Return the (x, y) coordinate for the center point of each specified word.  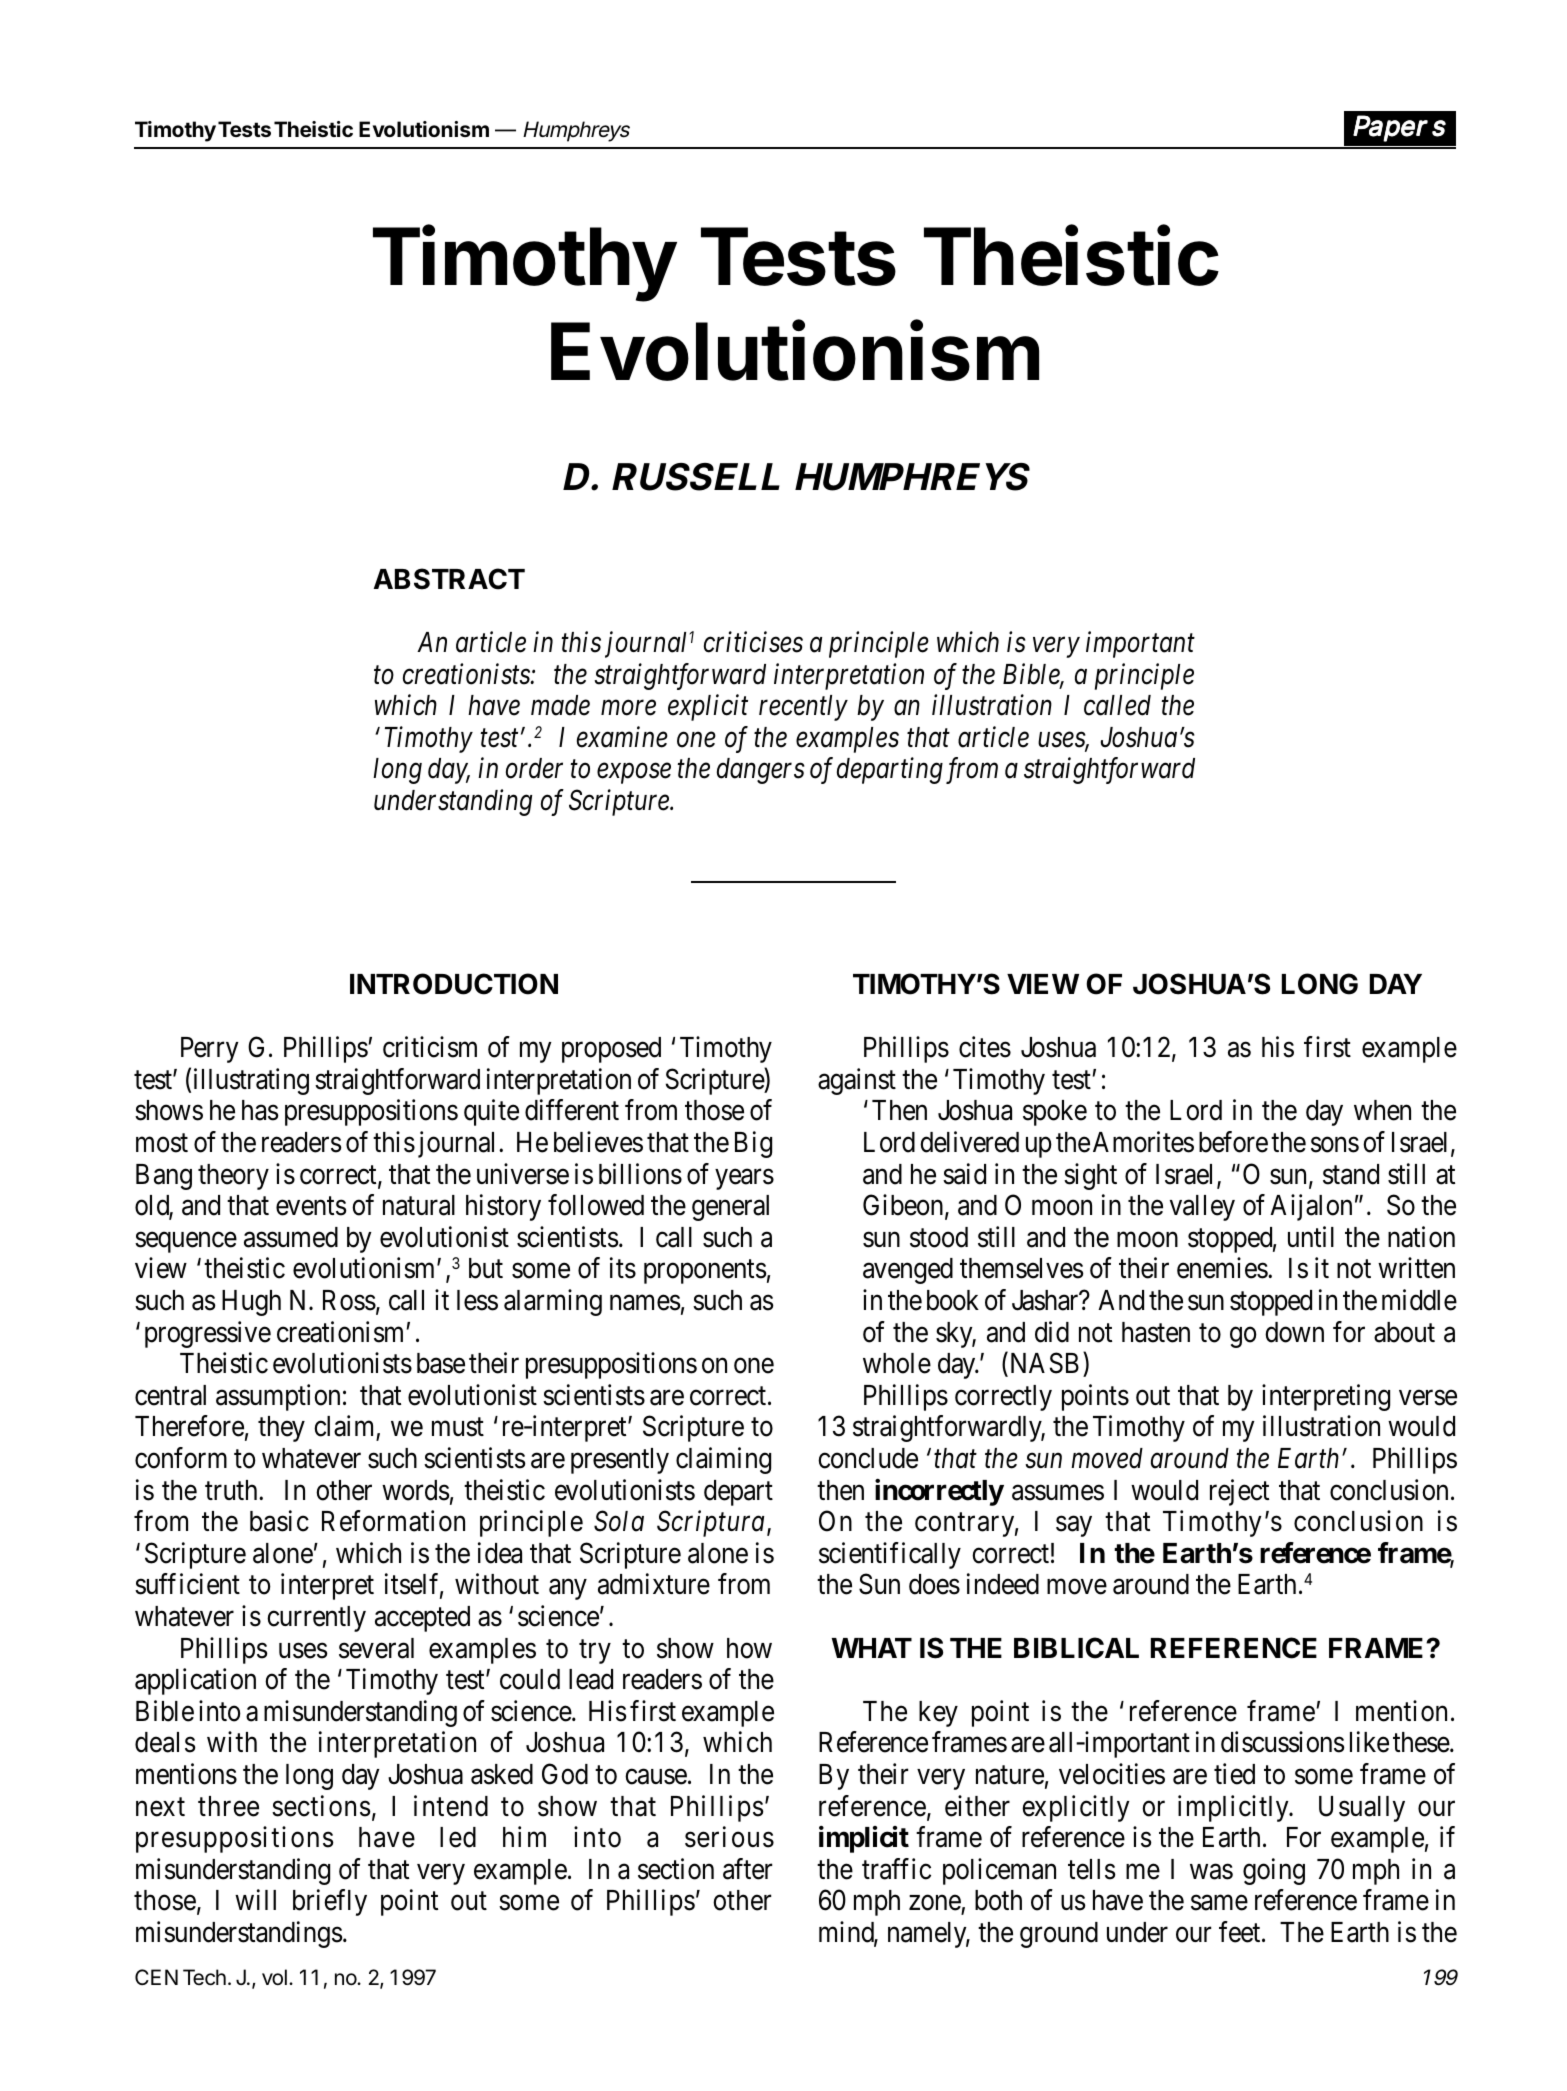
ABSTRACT (449, 579)
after (747, 1869)
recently (803, 708)
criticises (753, 642)
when (1382, 1110)
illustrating (251, 1081)
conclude (868, 1458)
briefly (330, 1903)
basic (279, 1521)
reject (1239, 1492)
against (857, 1081)
